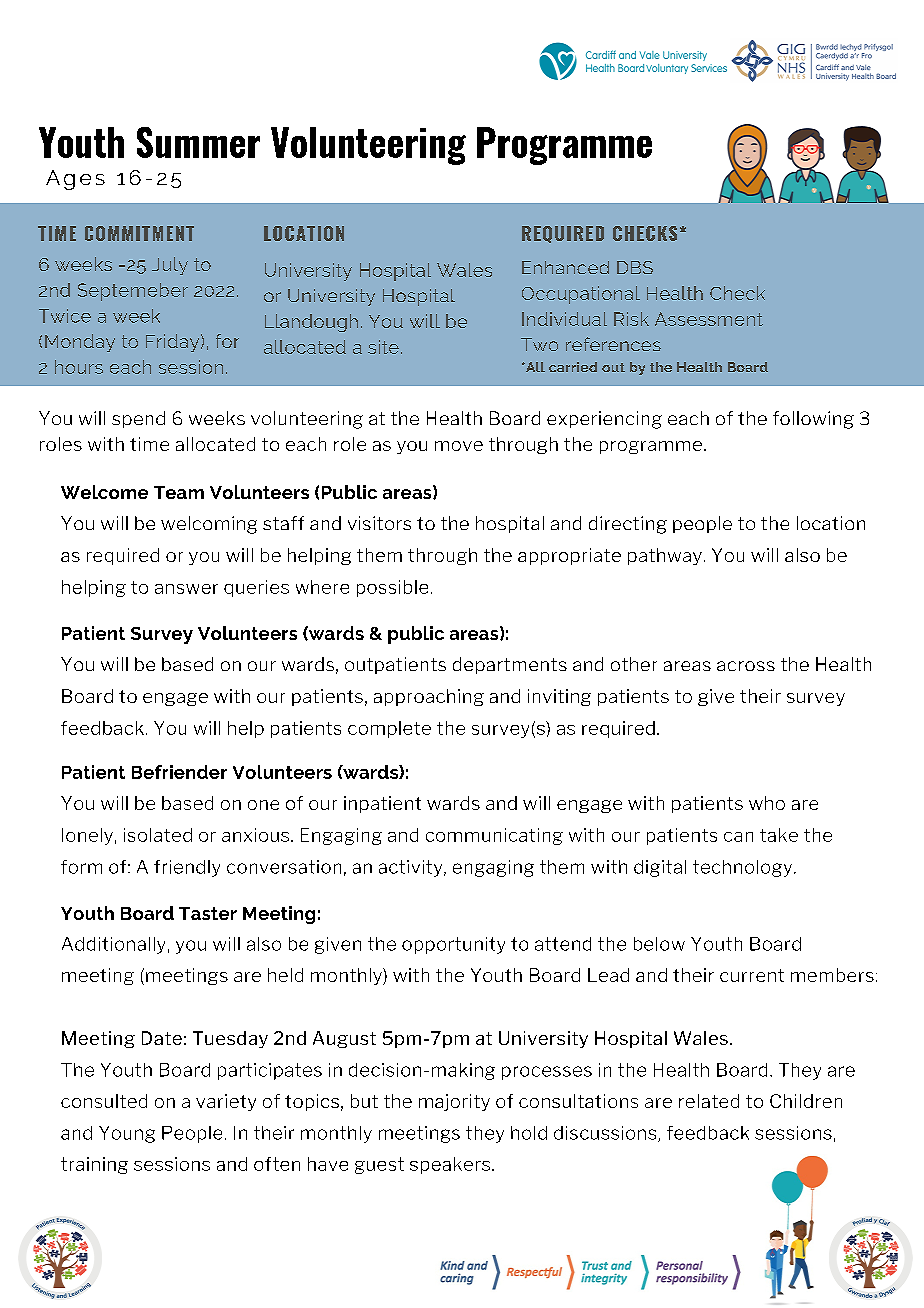  I want to click on isolated, so click(158, 835).
